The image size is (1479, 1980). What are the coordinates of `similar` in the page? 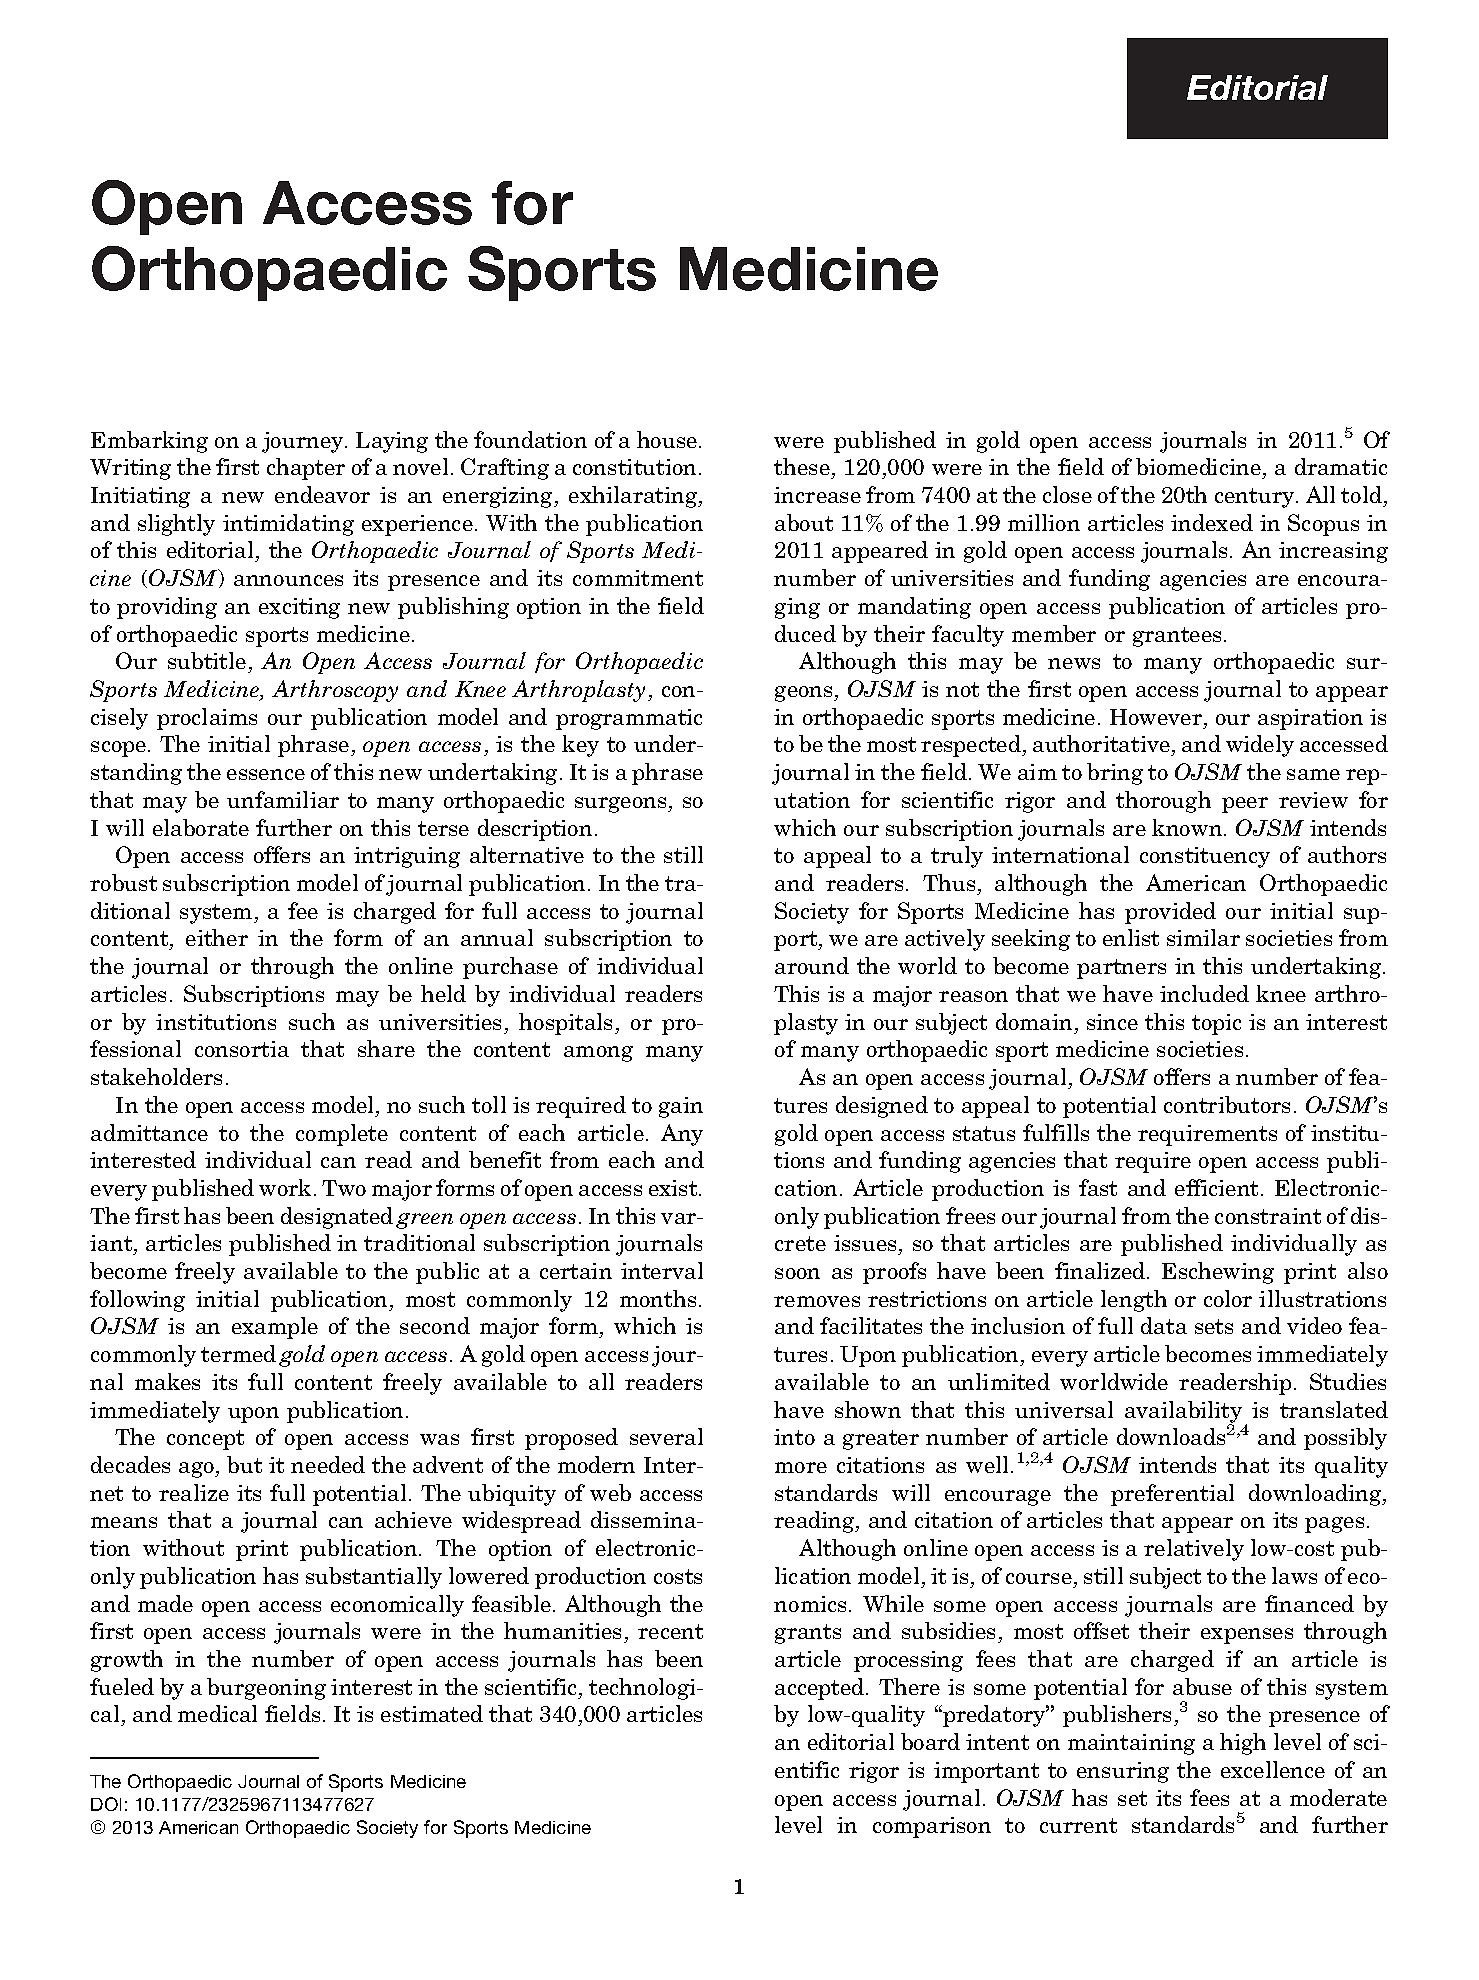 It's located at (1203, 937).
